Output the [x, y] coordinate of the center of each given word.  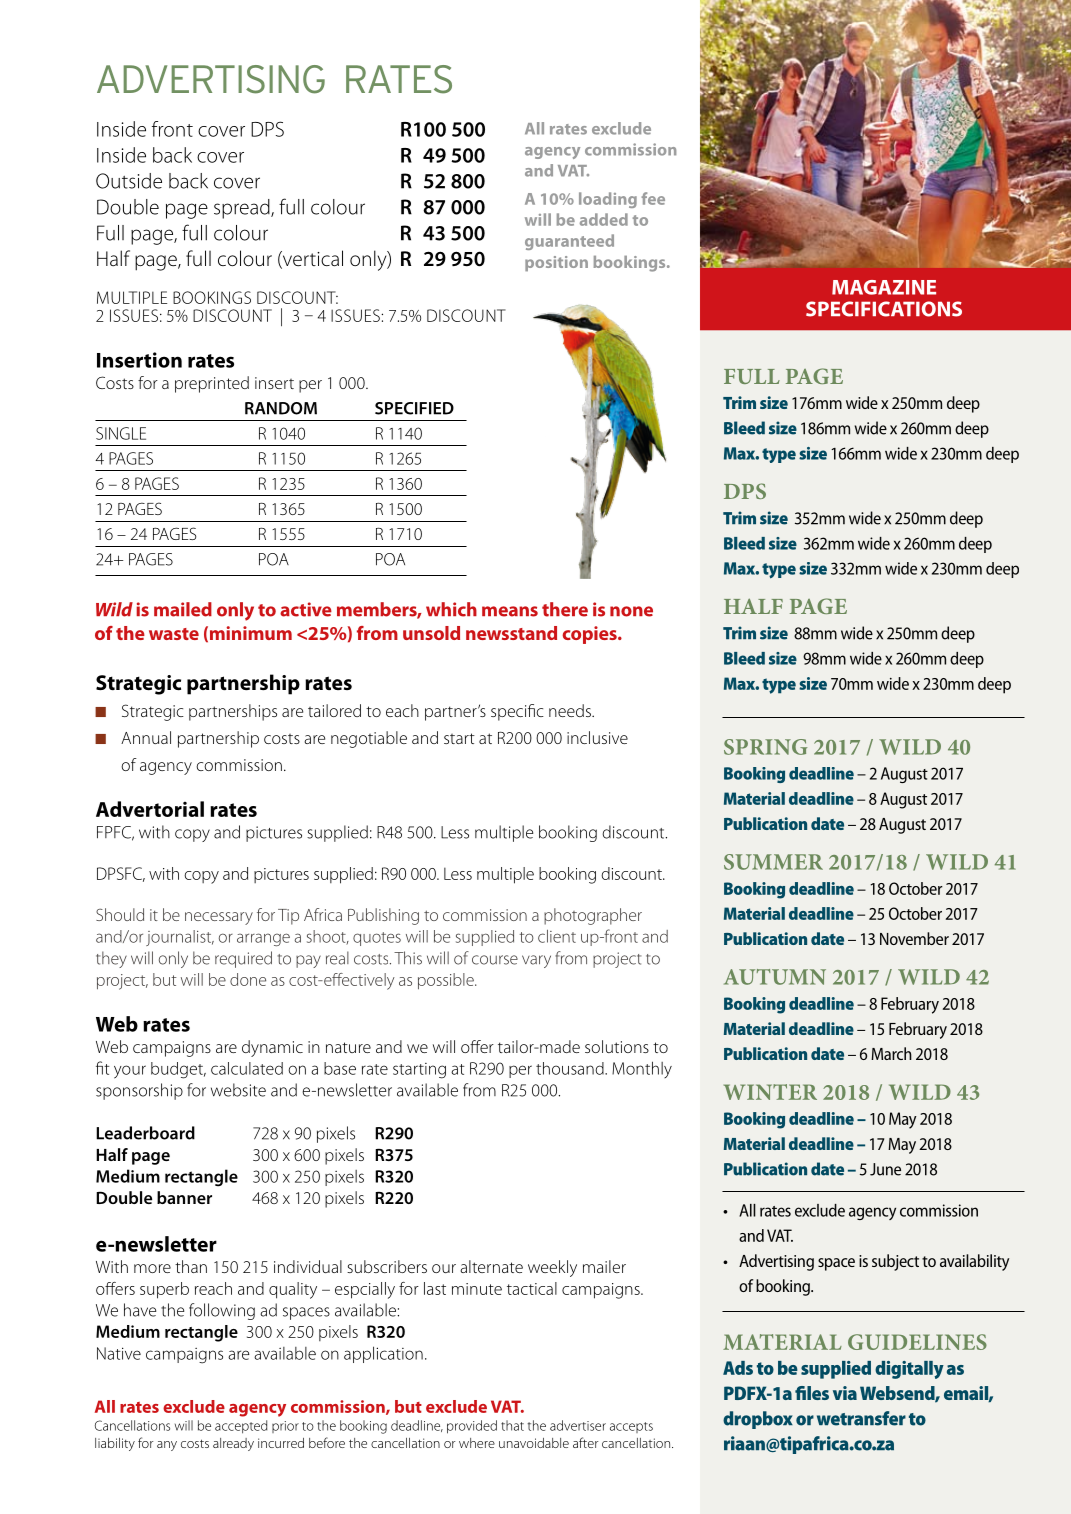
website [238, 1090]
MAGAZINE [884, 287]
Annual [146, 737]
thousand [571, 1068]
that [512, 1425]
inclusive [597, 737]
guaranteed [569, 242]
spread [243, 209]
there [565, 609]
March [891, 1053]
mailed [183, 609]
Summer [773, 862]
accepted [241, 1427]
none [631, 611]
